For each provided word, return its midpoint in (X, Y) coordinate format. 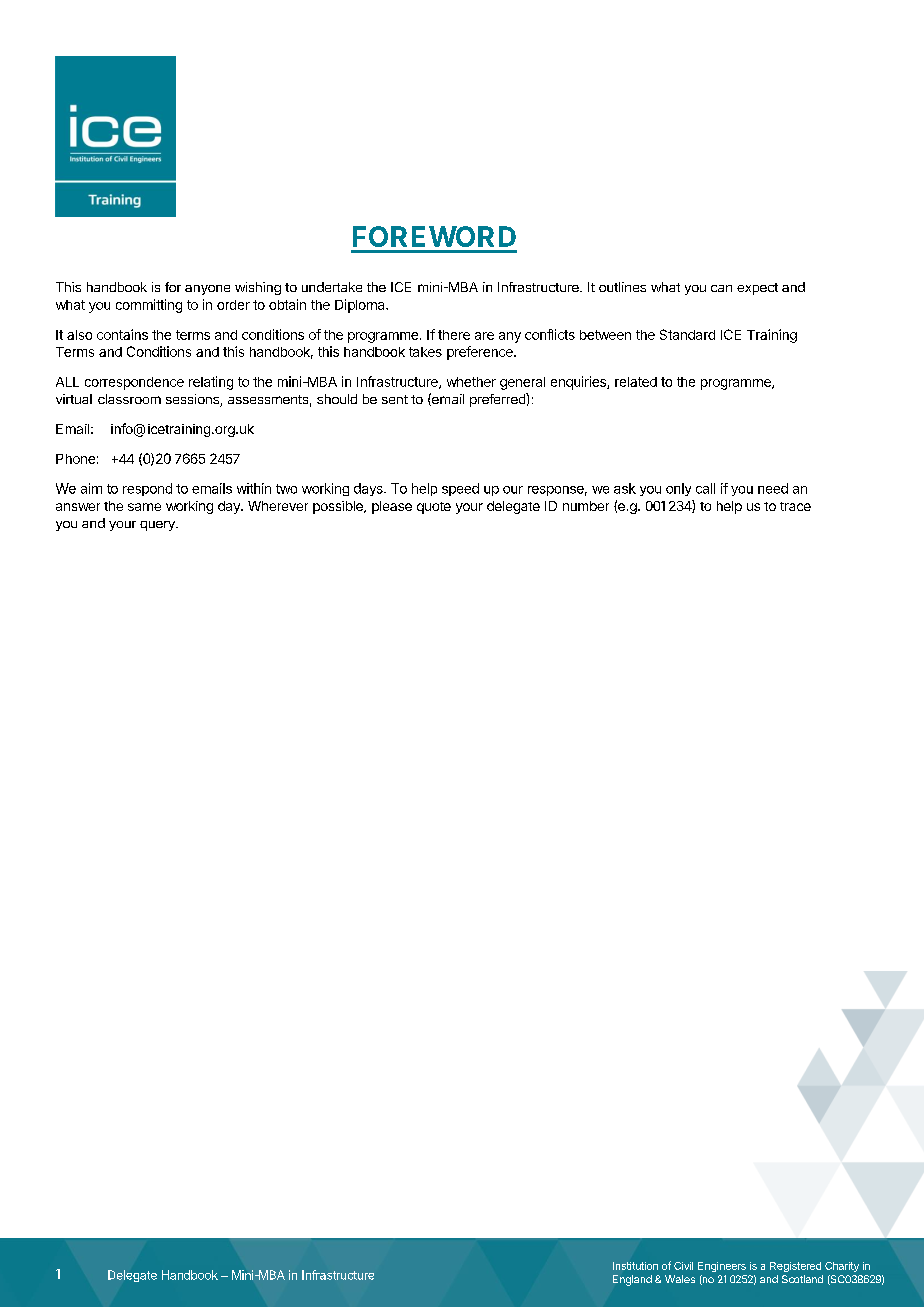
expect (757, 289)
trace (795, 506)
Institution (635, 1266)
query (158, 526)
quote (434, 508)
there (454, 335)
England (632, 1280)
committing (149, 306)
